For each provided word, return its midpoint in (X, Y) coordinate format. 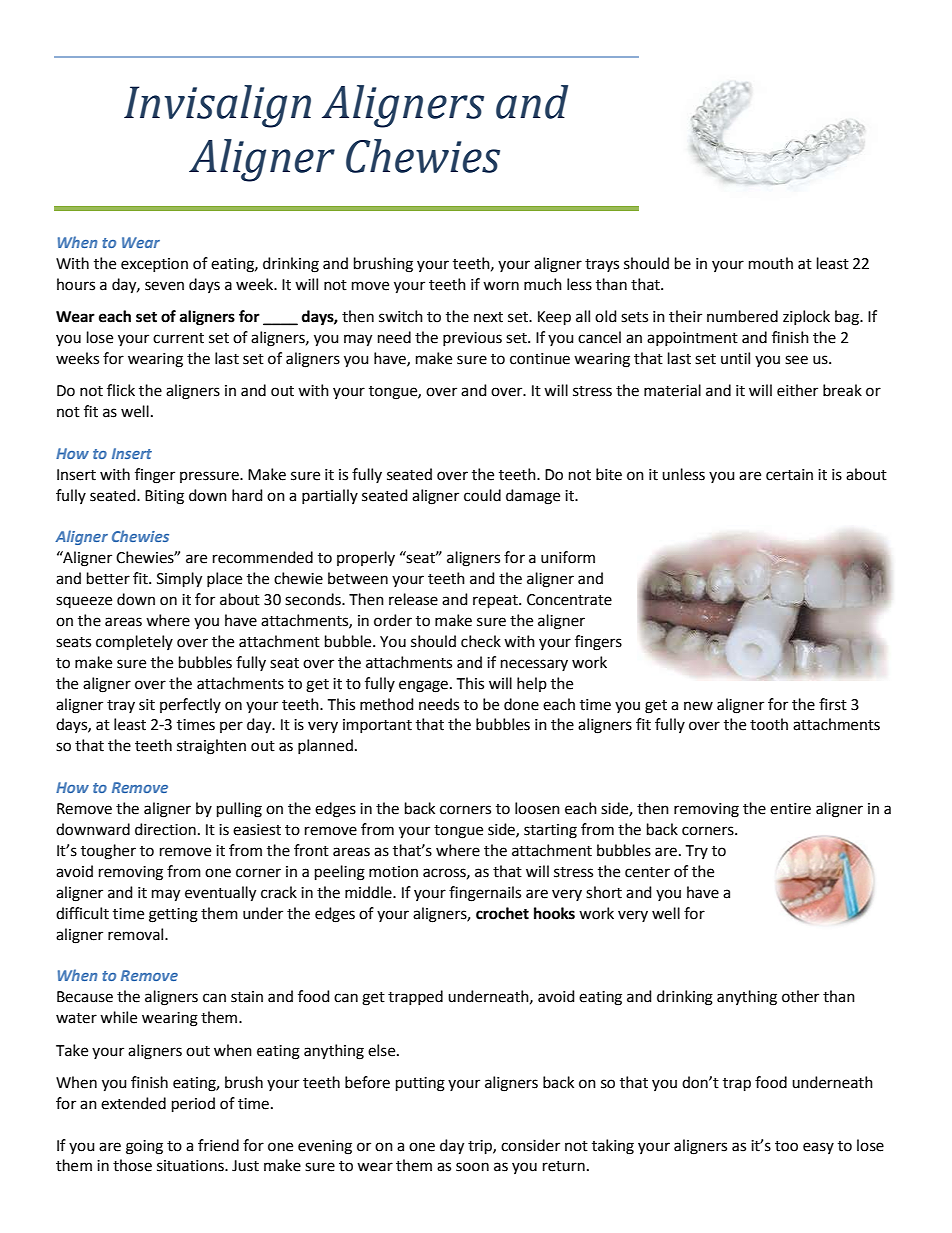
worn (501, 286)
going (144, 1147)
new (698, 706)
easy (818, 1148)
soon (472, 1167)
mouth (771, 263)
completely (134, 642)
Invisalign (217, 106)
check (481, 641)
